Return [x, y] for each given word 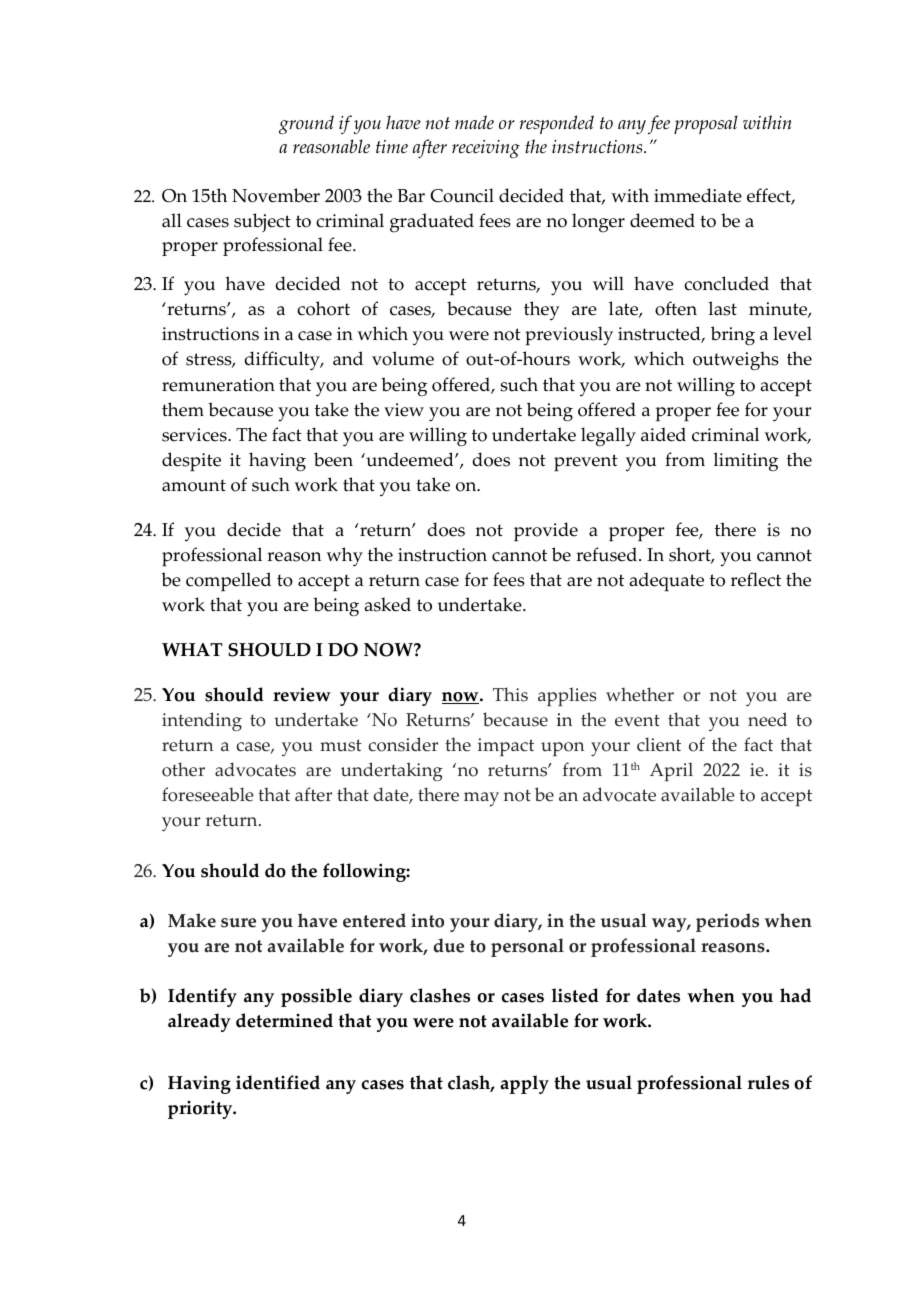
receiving [486, 149]
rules [768, 1082]
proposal [706, 124]
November [276, 195]
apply [524, 1084]
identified [278, 1082]
